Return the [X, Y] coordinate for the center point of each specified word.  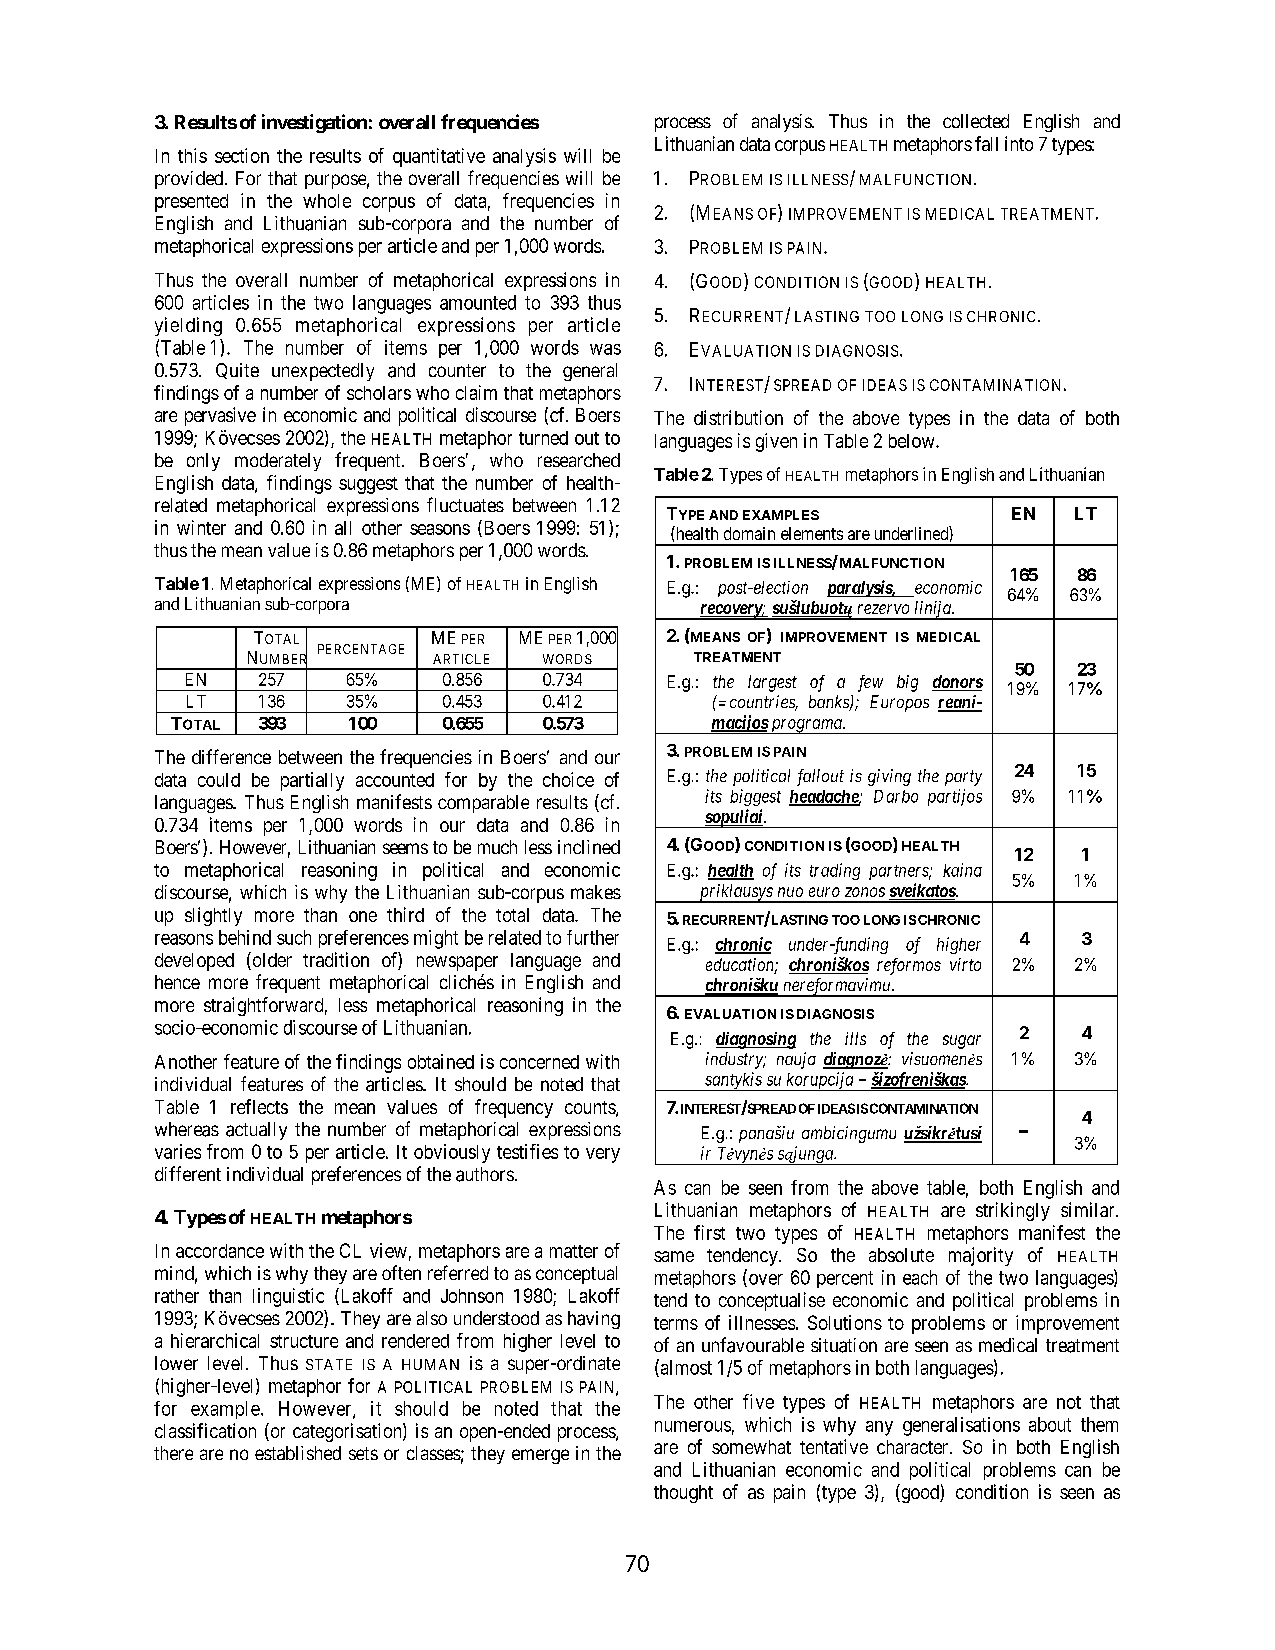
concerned [539, 1062]
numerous [693, 1426]
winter [201, 527]
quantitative [439, 157]
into [1019, 143]
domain [749, 533]
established [298, 1453]
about [1050, 1424]
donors [957, 683]
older [271, 961]
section [242, 155]
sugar [962, 1042]
